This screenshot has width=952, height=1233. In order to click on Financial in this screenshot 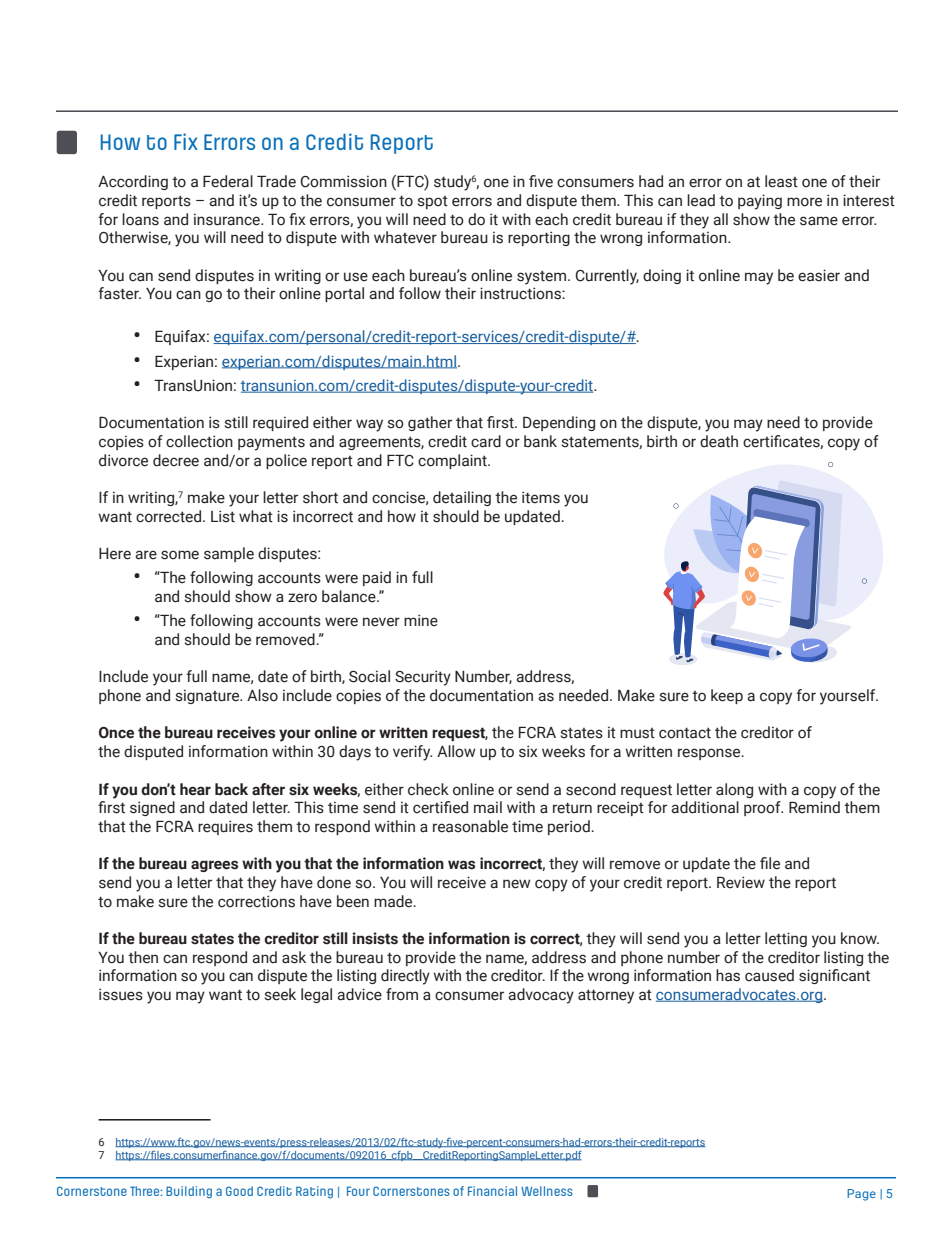, I will do `click(492, 1191)`.
